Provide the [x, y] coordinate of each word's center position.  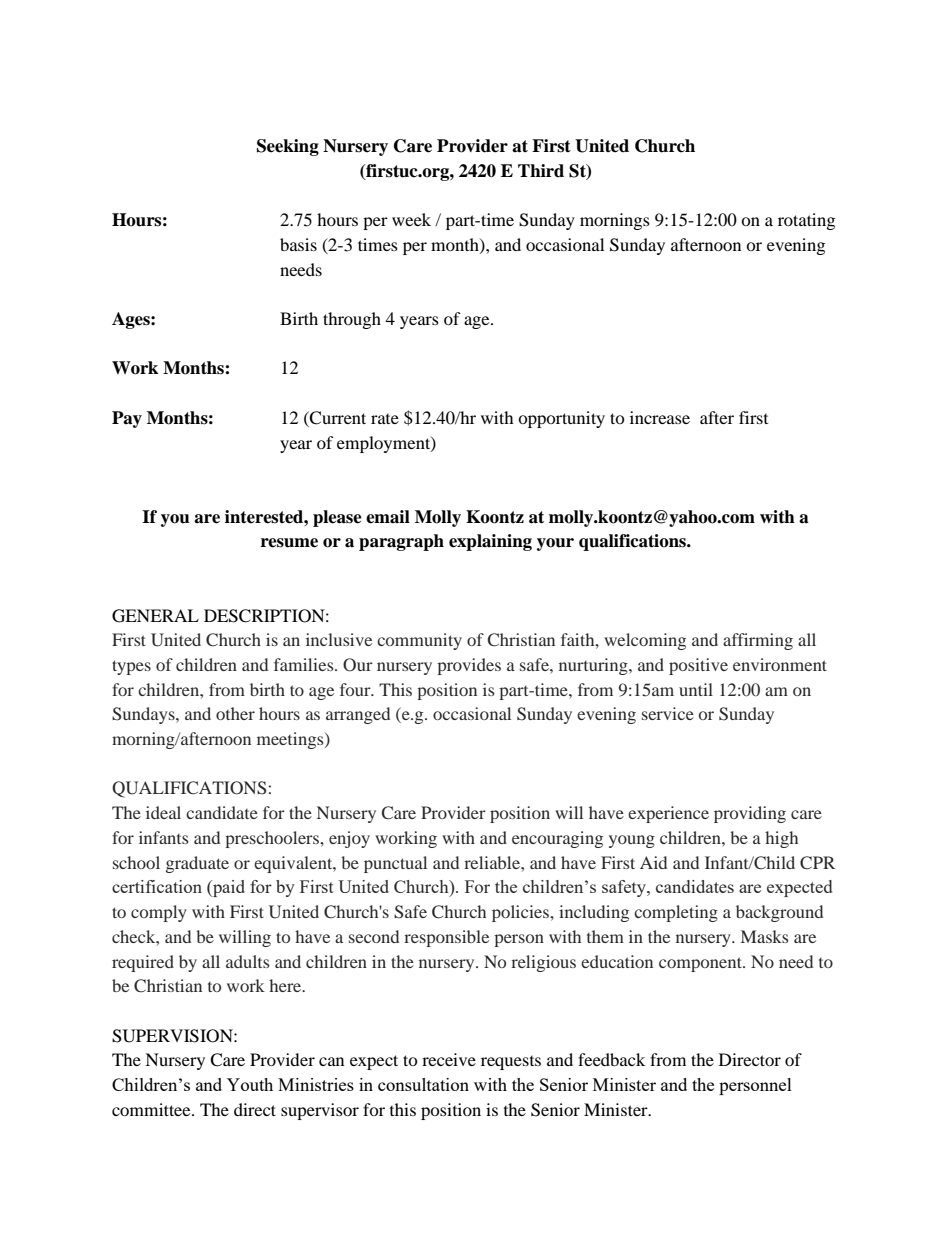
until [696, 689]
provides [469, 666]
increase [660, 417]
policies [522, 913]
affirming [758, 641]
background [779, 913]
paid [228, 888]
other [235, 713]
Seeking [288, 147]
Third [541, 171]
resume [289, 543]
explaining [490, 542]
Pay [127, 419]
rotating [806, 221]
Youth [250, 1084]
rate [385, 419]
